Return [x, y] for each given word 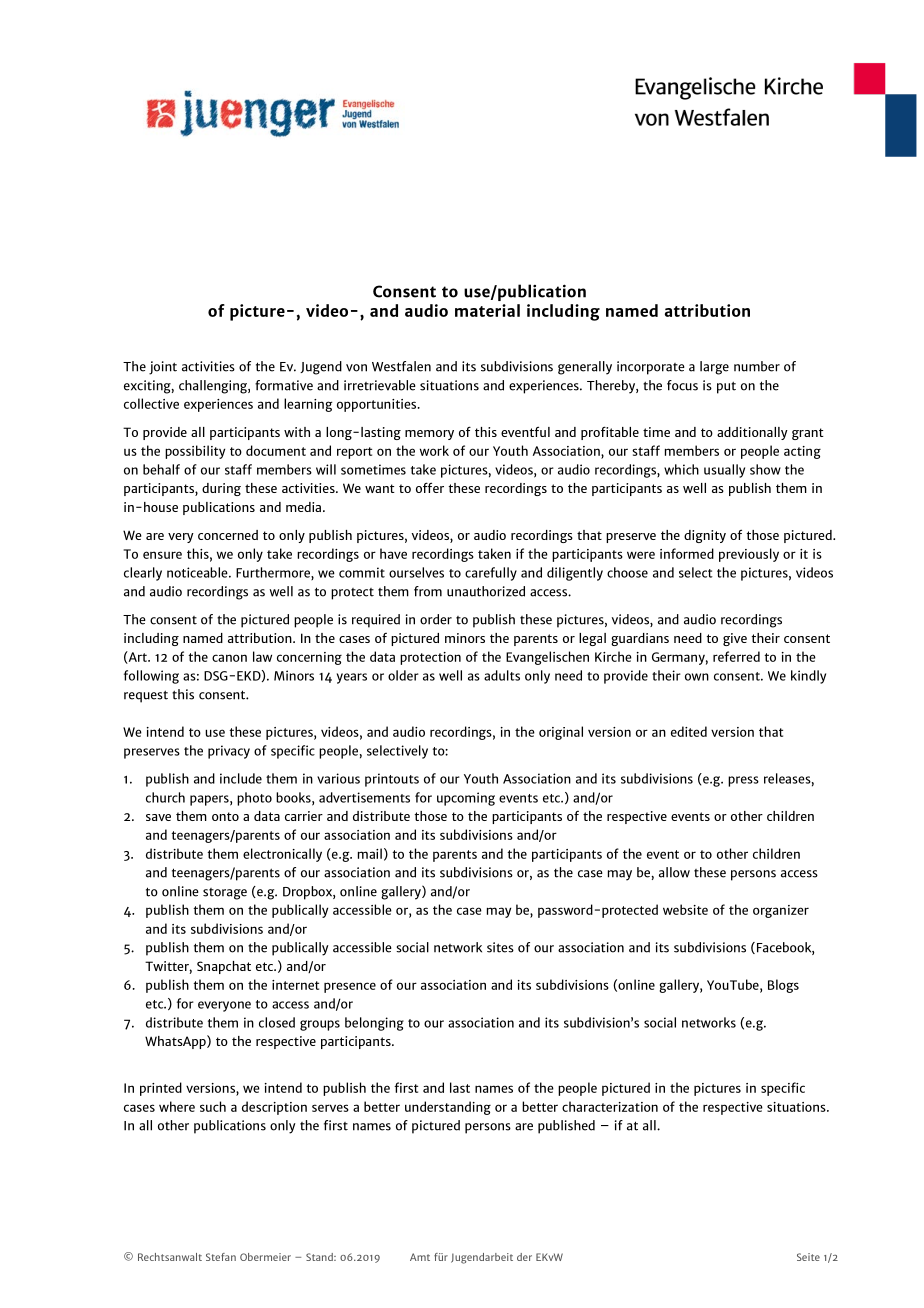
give [735, 639]
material [487, 310]
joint [163, 368]
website [685, 909]
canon [229, 658]
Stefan [221, 1257]
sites [500, 947]
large [714, 368]
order [436, 619]
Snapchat [224, 967]
